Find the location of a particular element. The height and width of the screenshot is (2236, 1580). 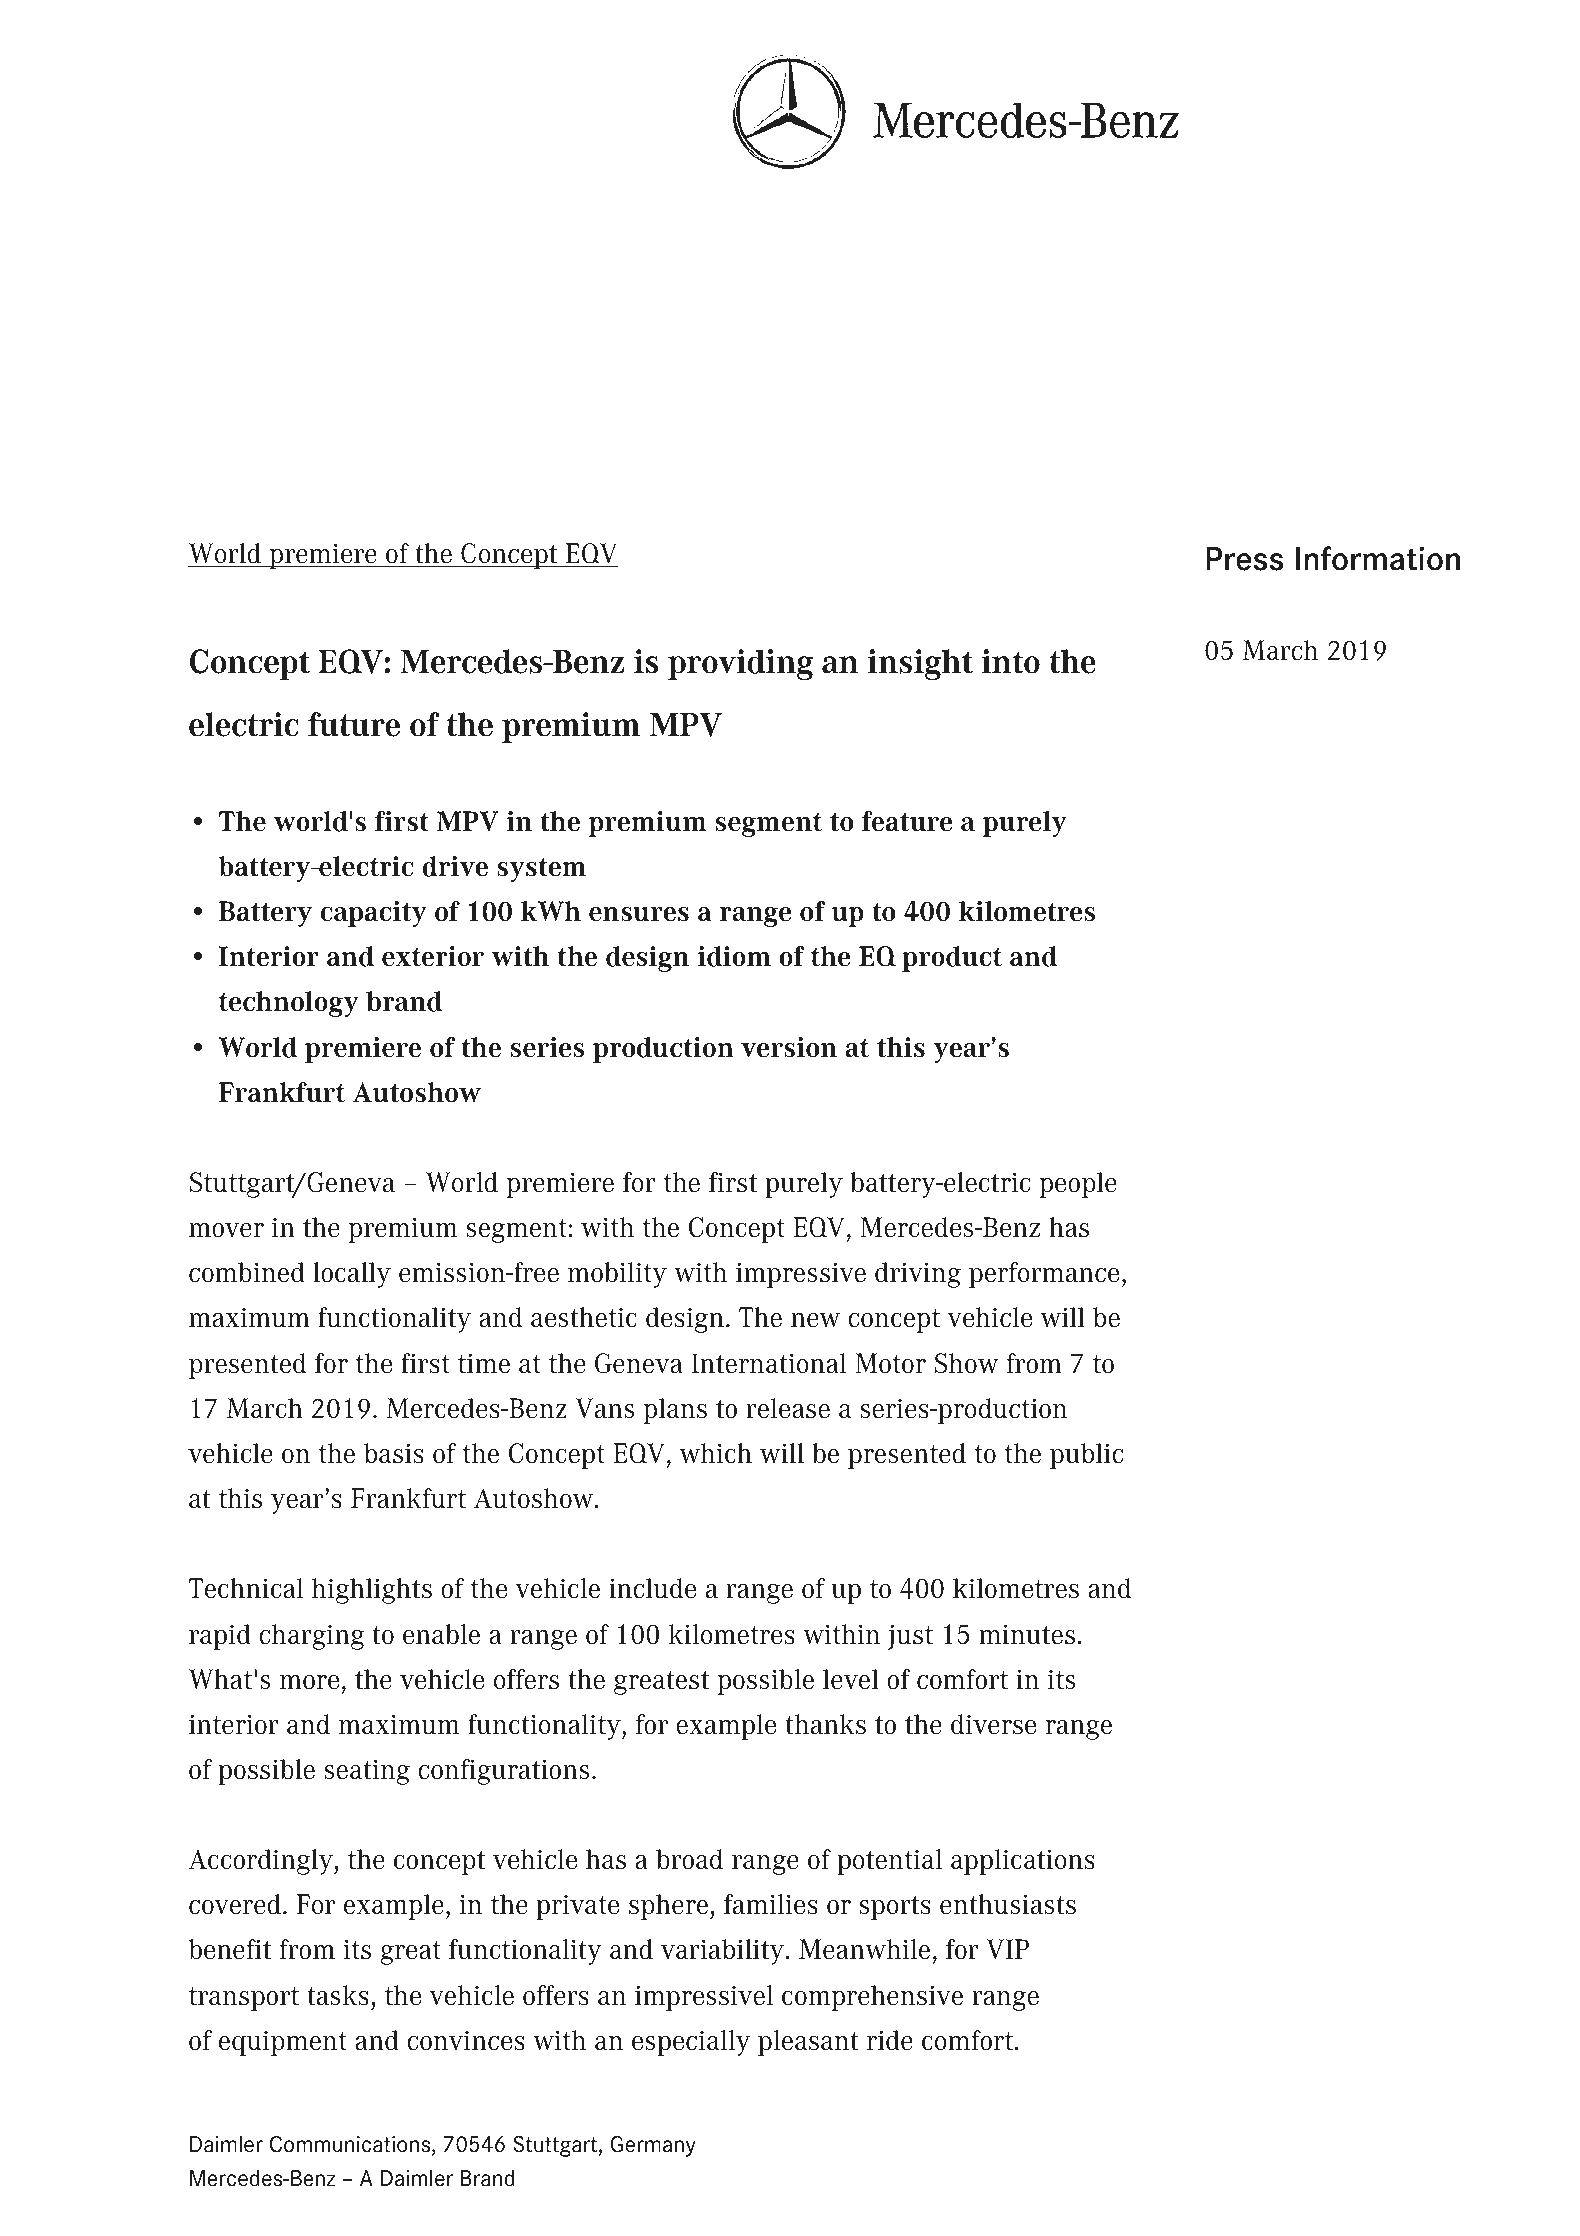

providing is located at coordinates (740, 664).
